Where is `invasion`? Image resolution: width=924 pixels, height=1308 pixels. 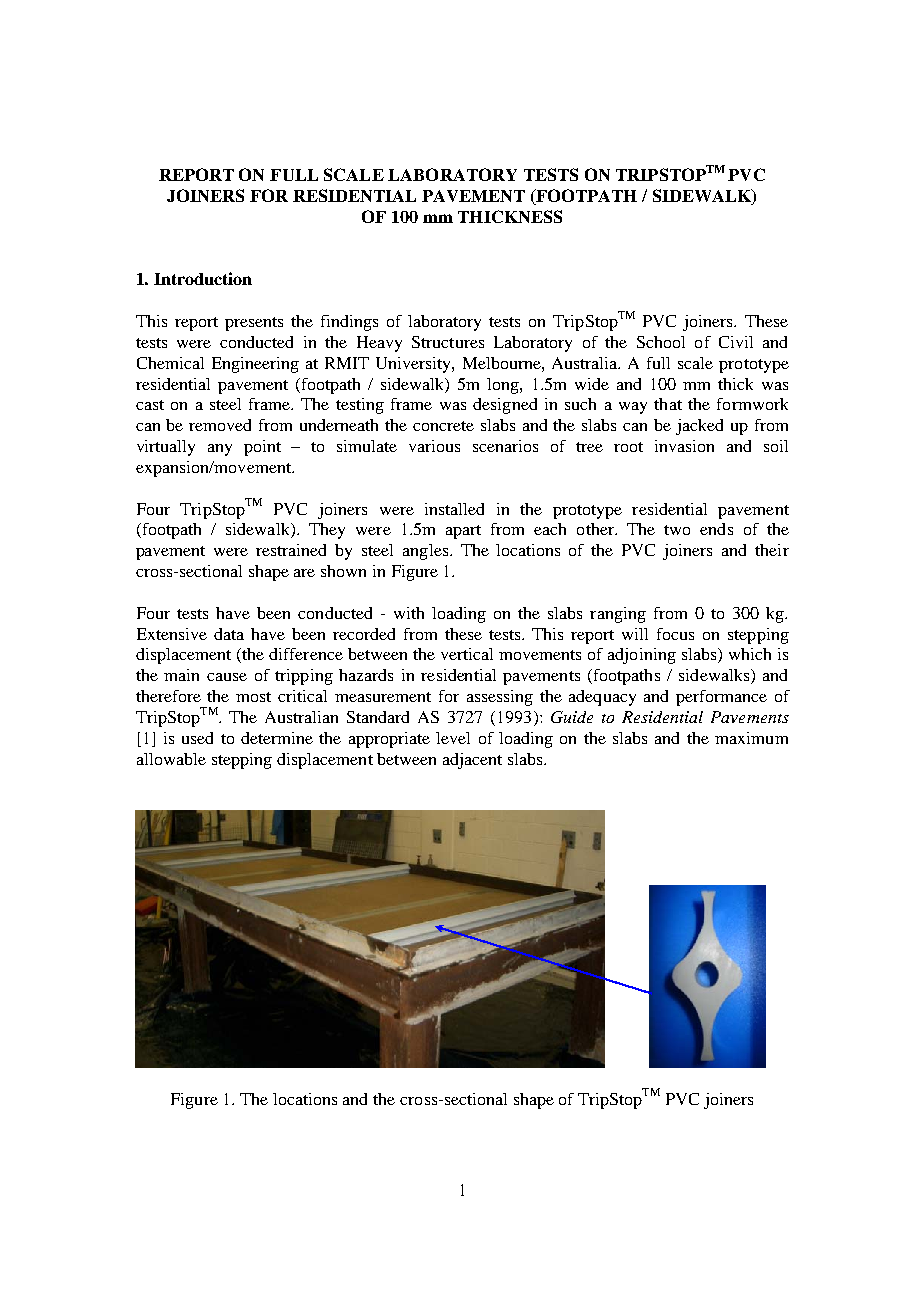
invasion is located at coordinates (684, 446).
